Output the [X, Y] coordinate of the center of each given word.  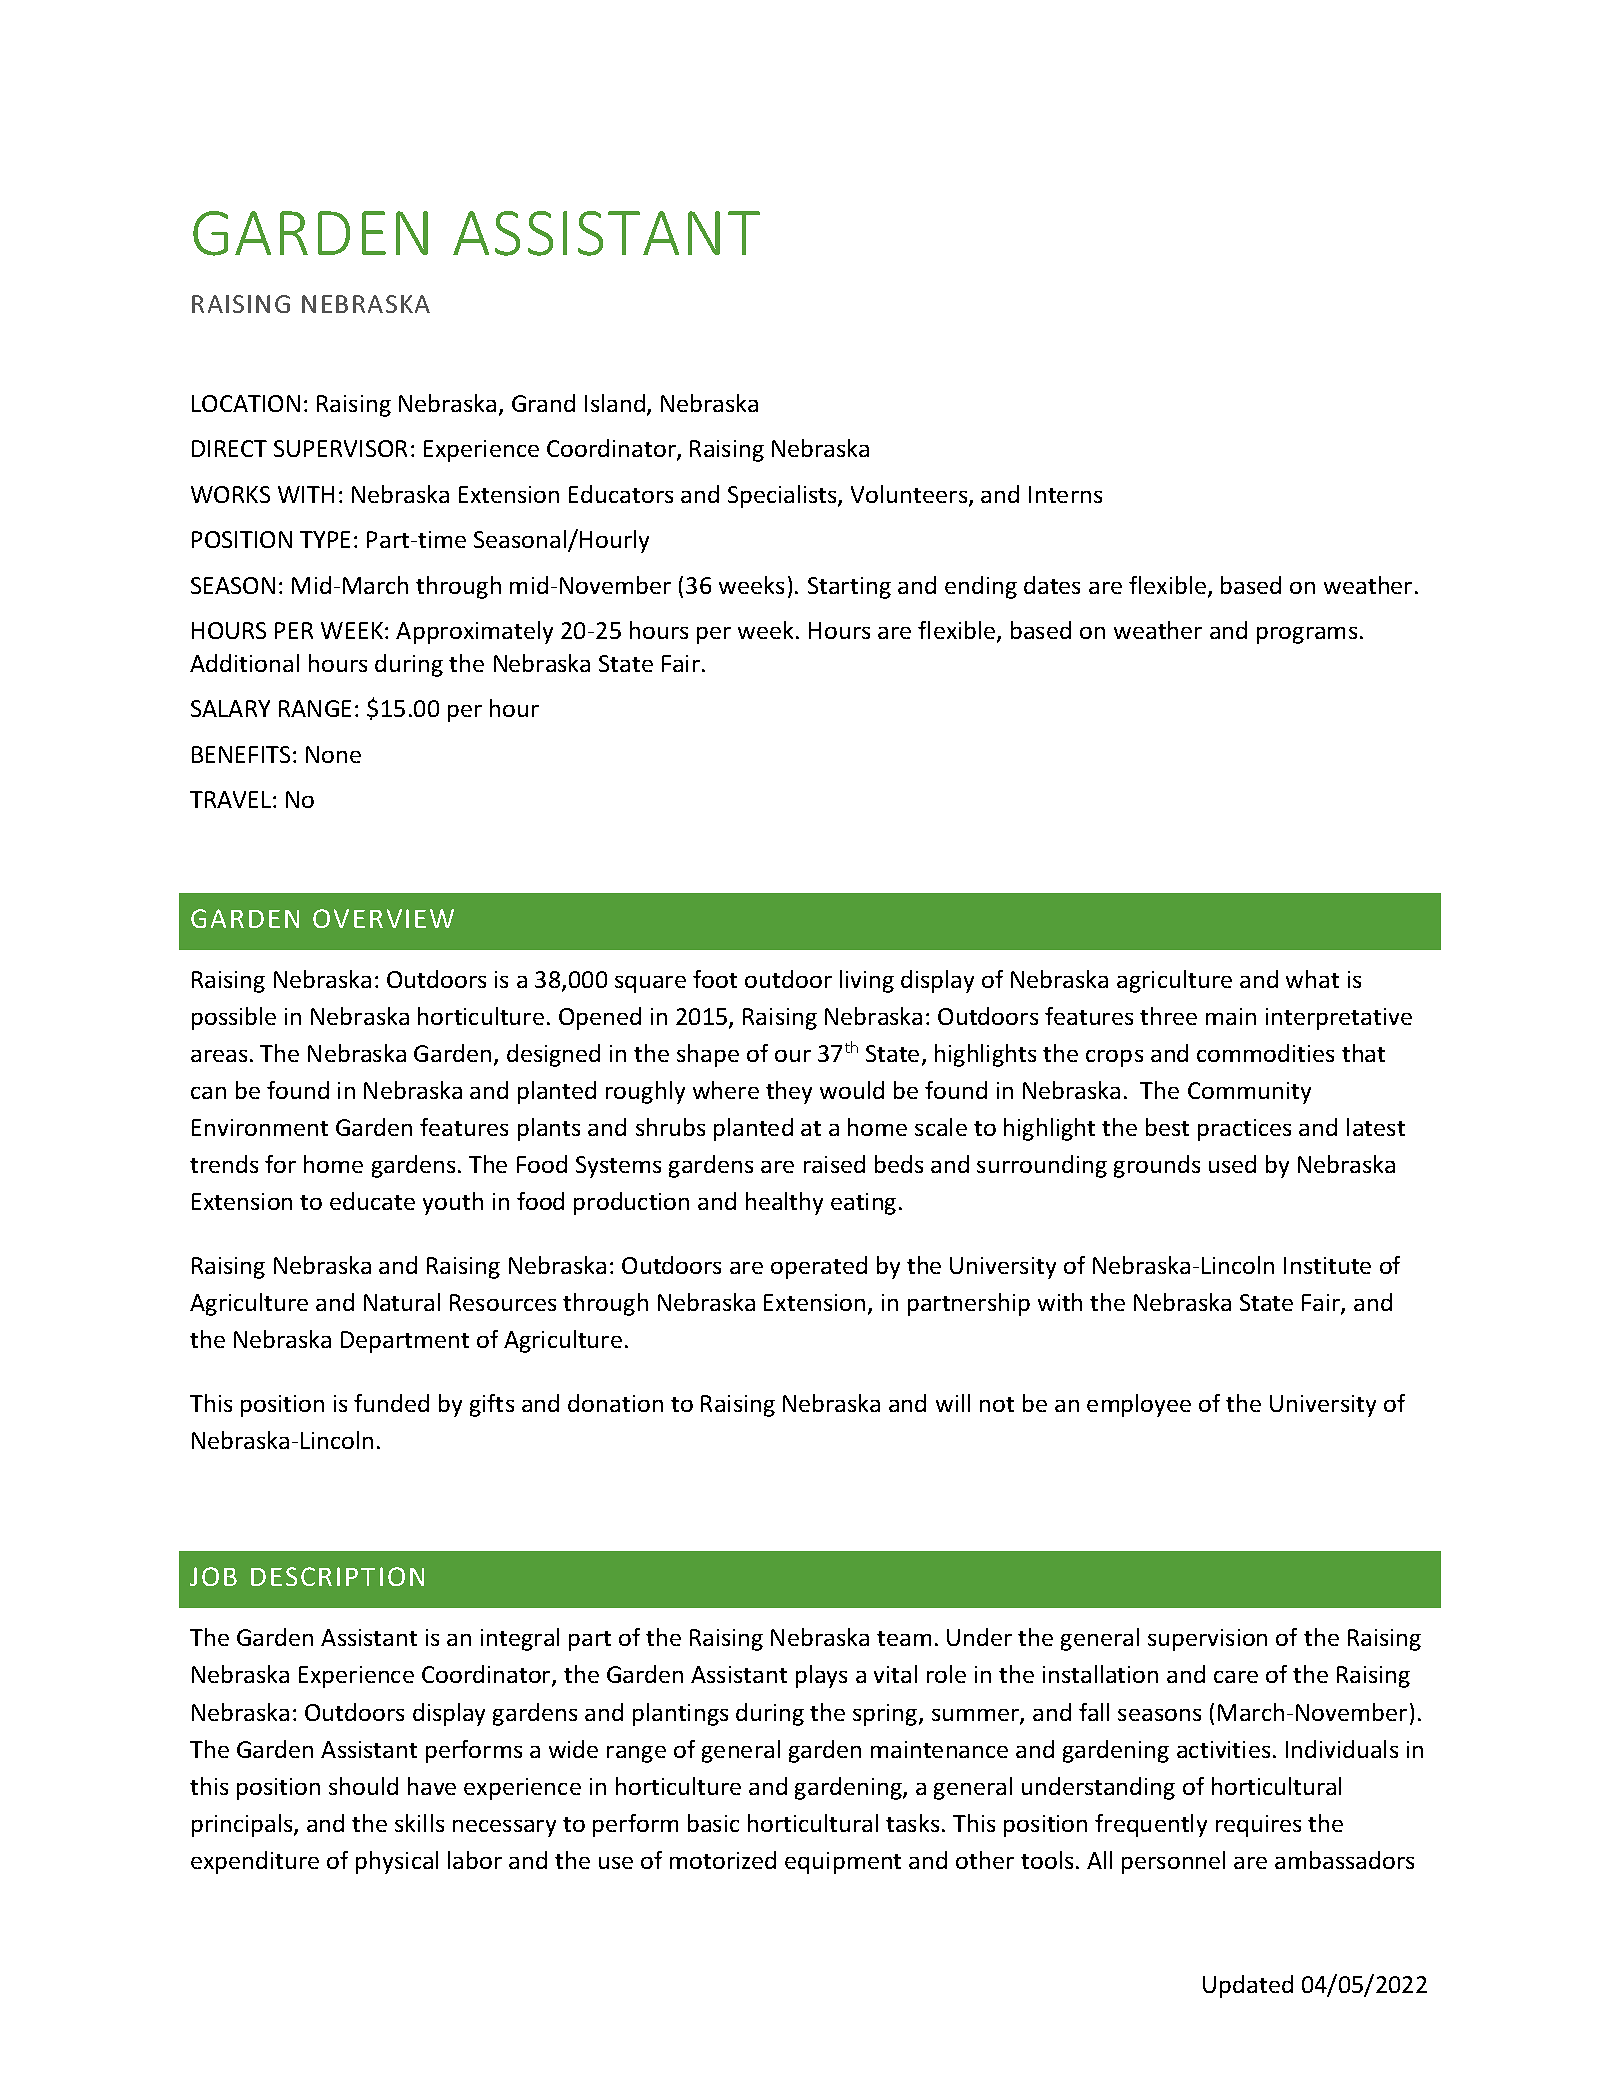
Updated [1248, 1986]
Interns [1065, 494]
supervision [1207, 1640]
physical [397, 1862]
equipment [843, 1863]
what [1312, 979]
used [1232, 1164]
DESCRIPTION [337, 1576]
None [333, 754]
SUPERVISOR [340, 448]
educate [372, 1201]
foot [715, 979]
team [904, 1638]
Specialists [783, 496]
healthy [784, 1203]
